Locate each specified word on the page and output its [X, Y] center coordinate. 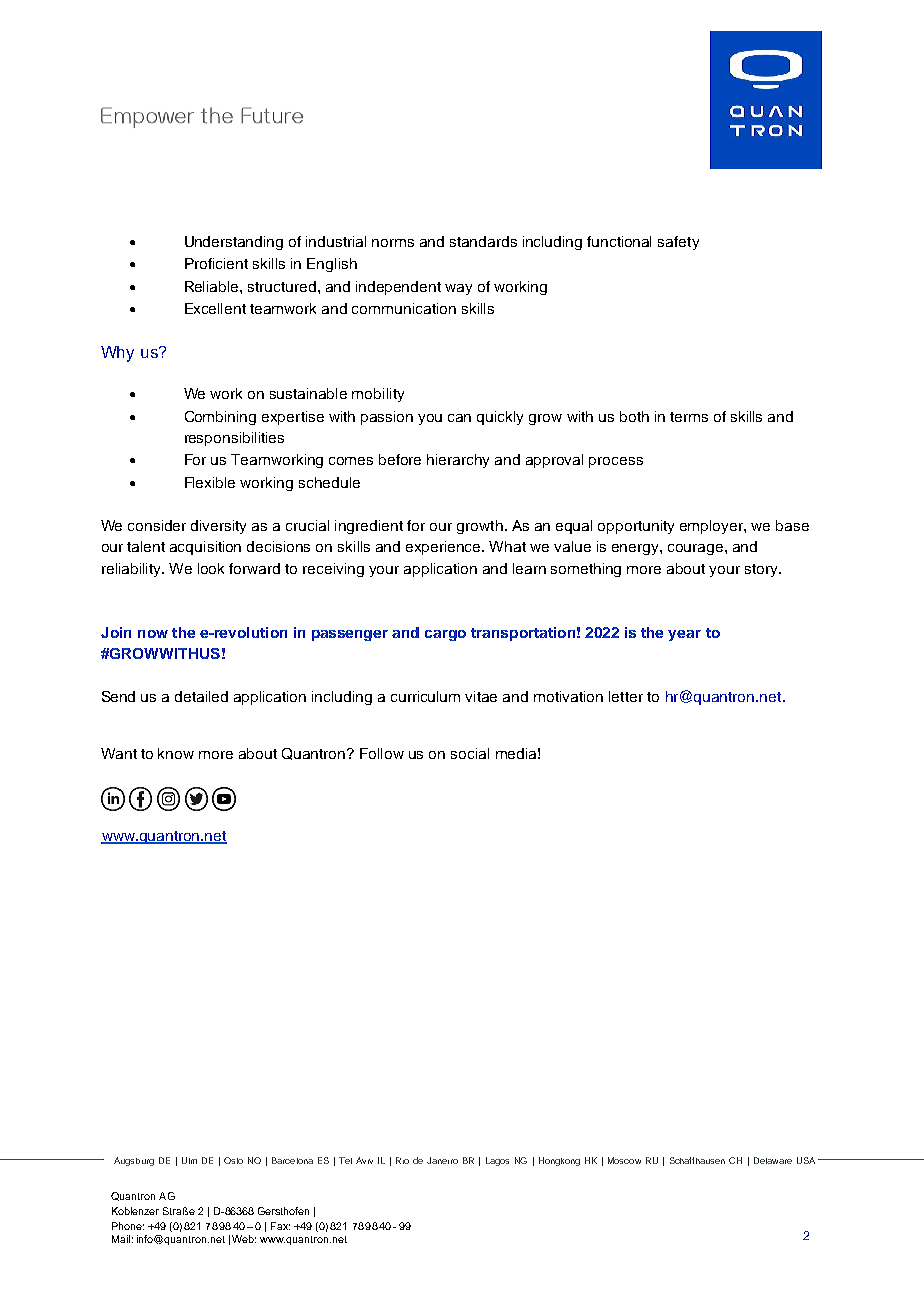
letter [626, 696]
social [470, 753]
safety [678, 243]
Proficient [216, 263]
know [176, 753]
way [458, 289]
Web [244, 1239]
